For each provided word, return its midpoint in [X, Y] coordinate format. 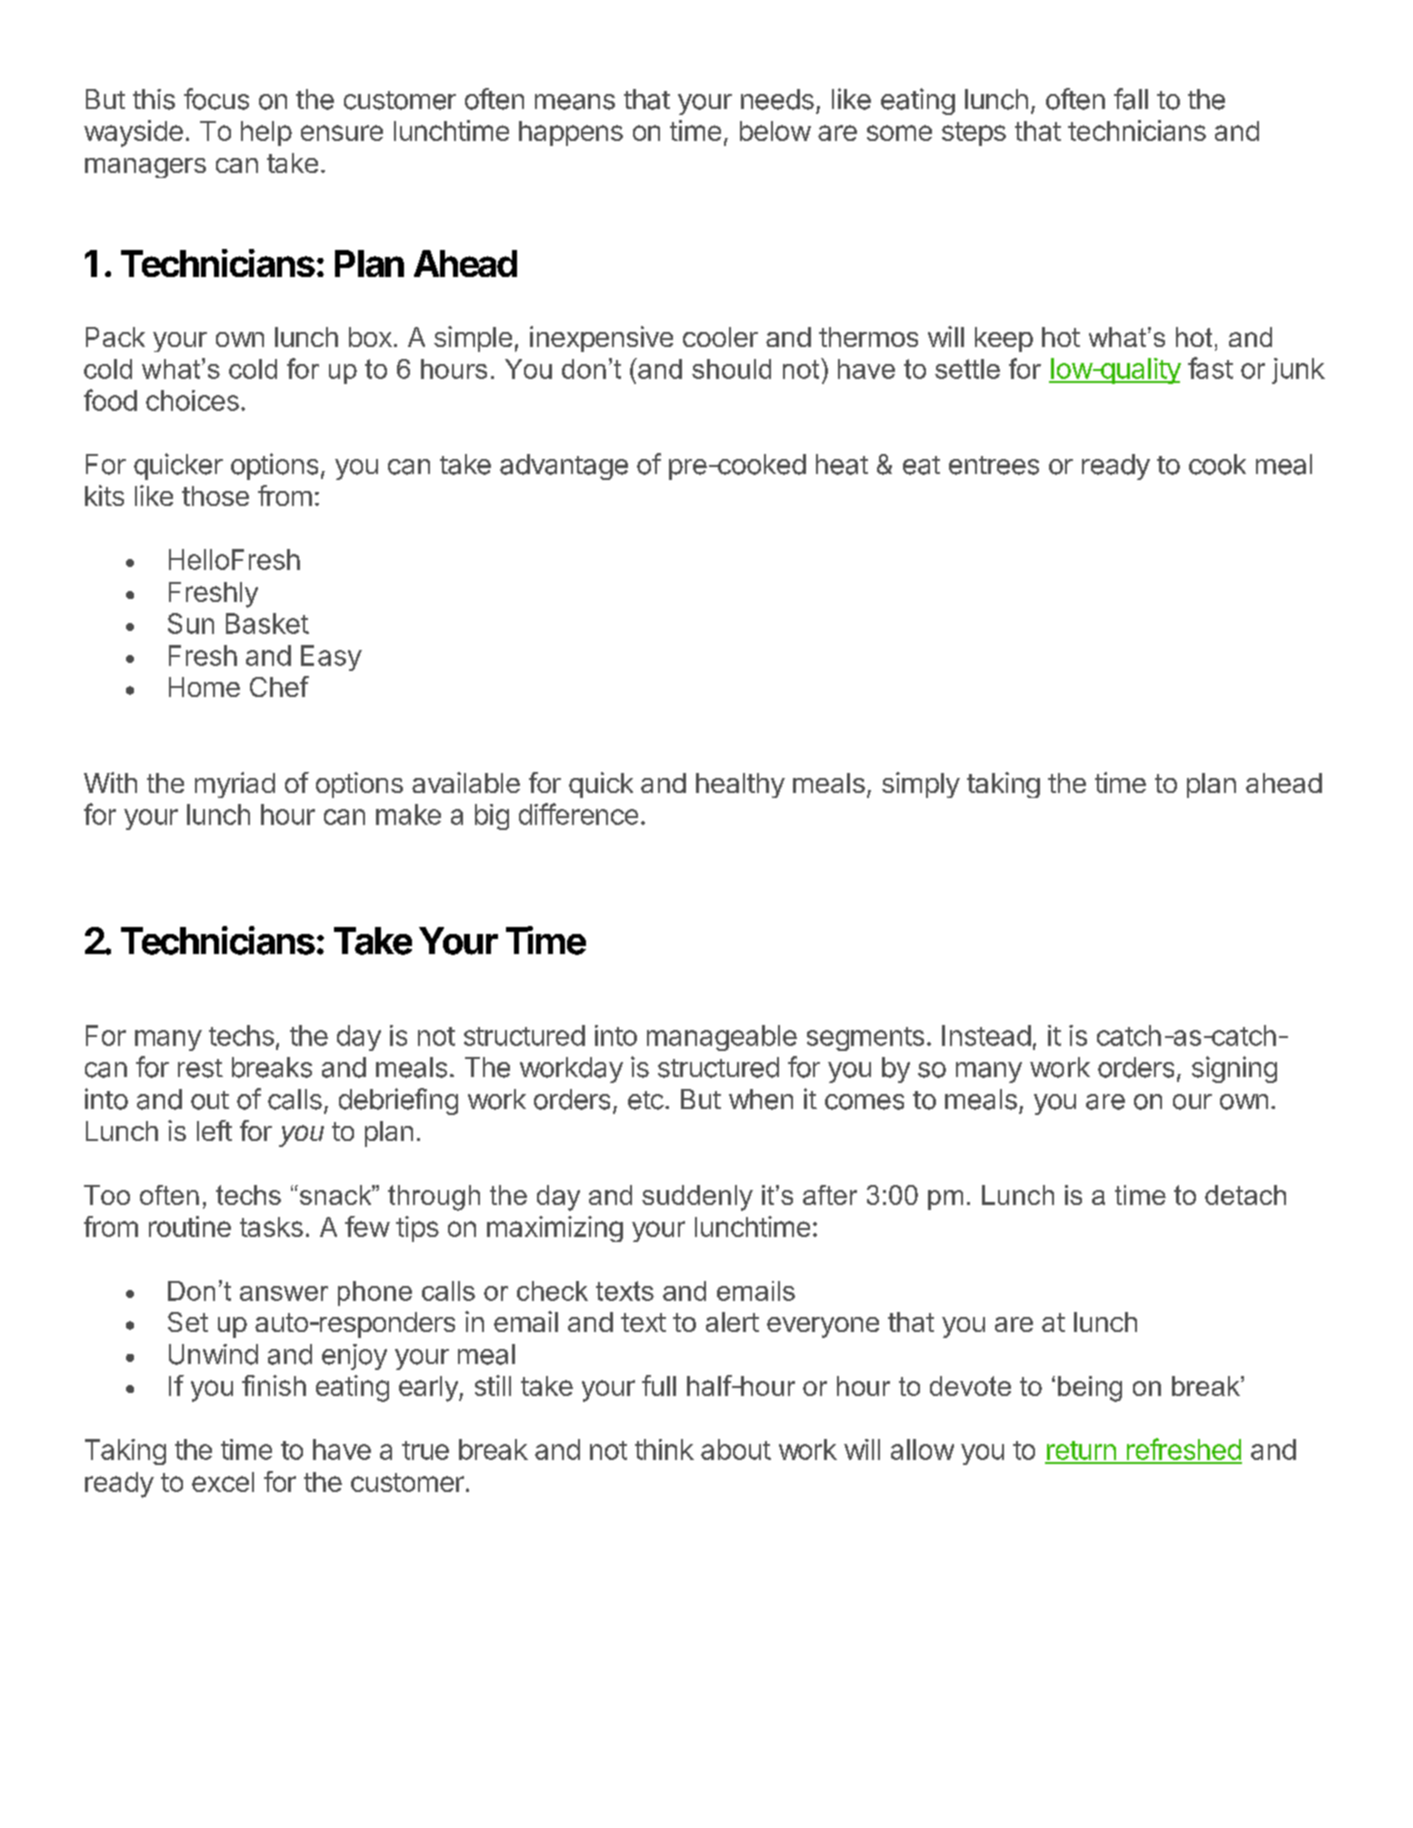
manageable [722, 1038]
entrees [994, 465]
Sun [191, 623]
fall [1131, 99]
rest [200, 1068]
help [266, 133]
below [775, 131]
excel [223, 1482]
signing [1234, 1069]
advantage [564, 467]
